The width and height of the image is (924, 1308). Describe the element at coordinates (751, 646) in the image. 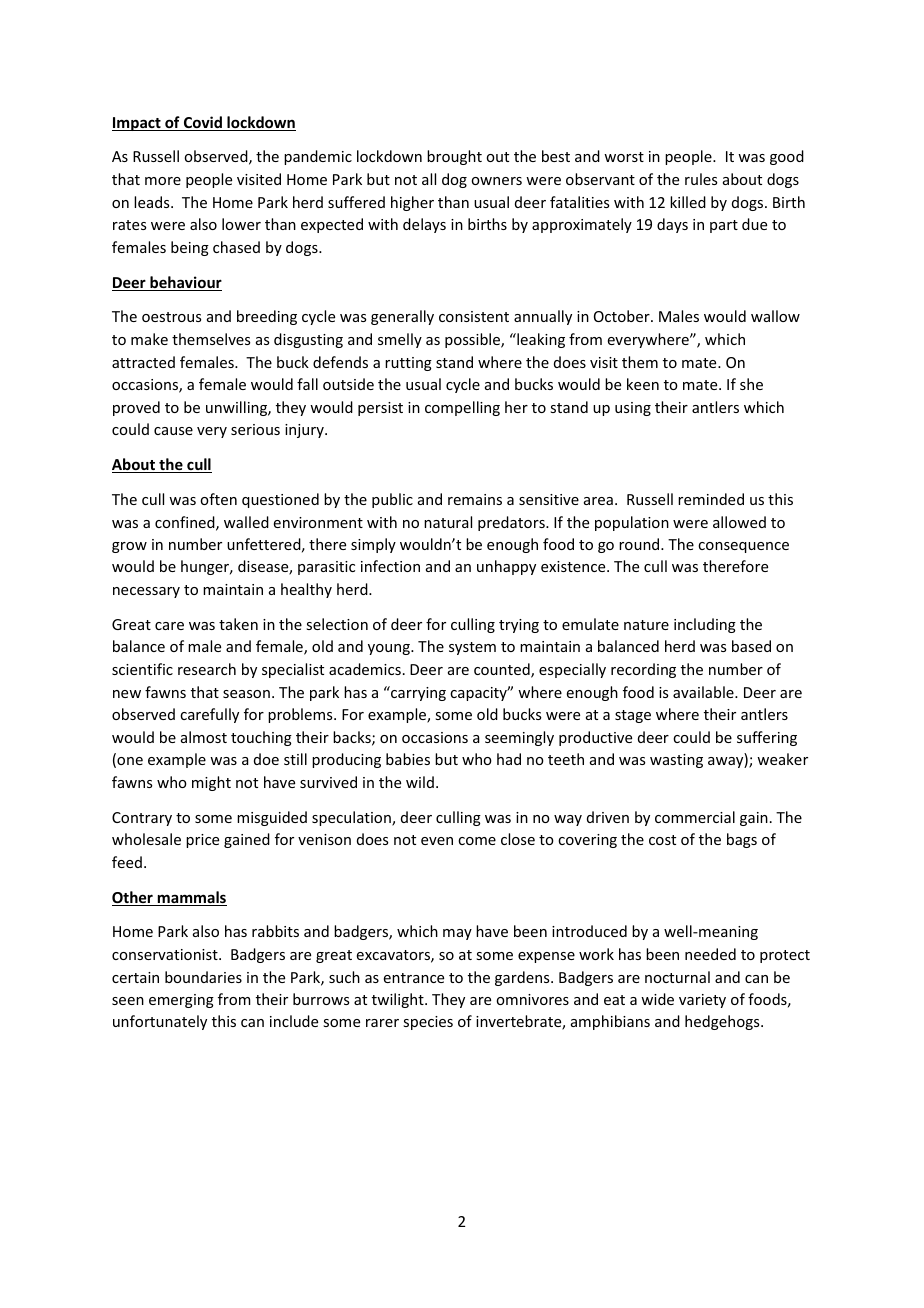

I see `based` at that location.
